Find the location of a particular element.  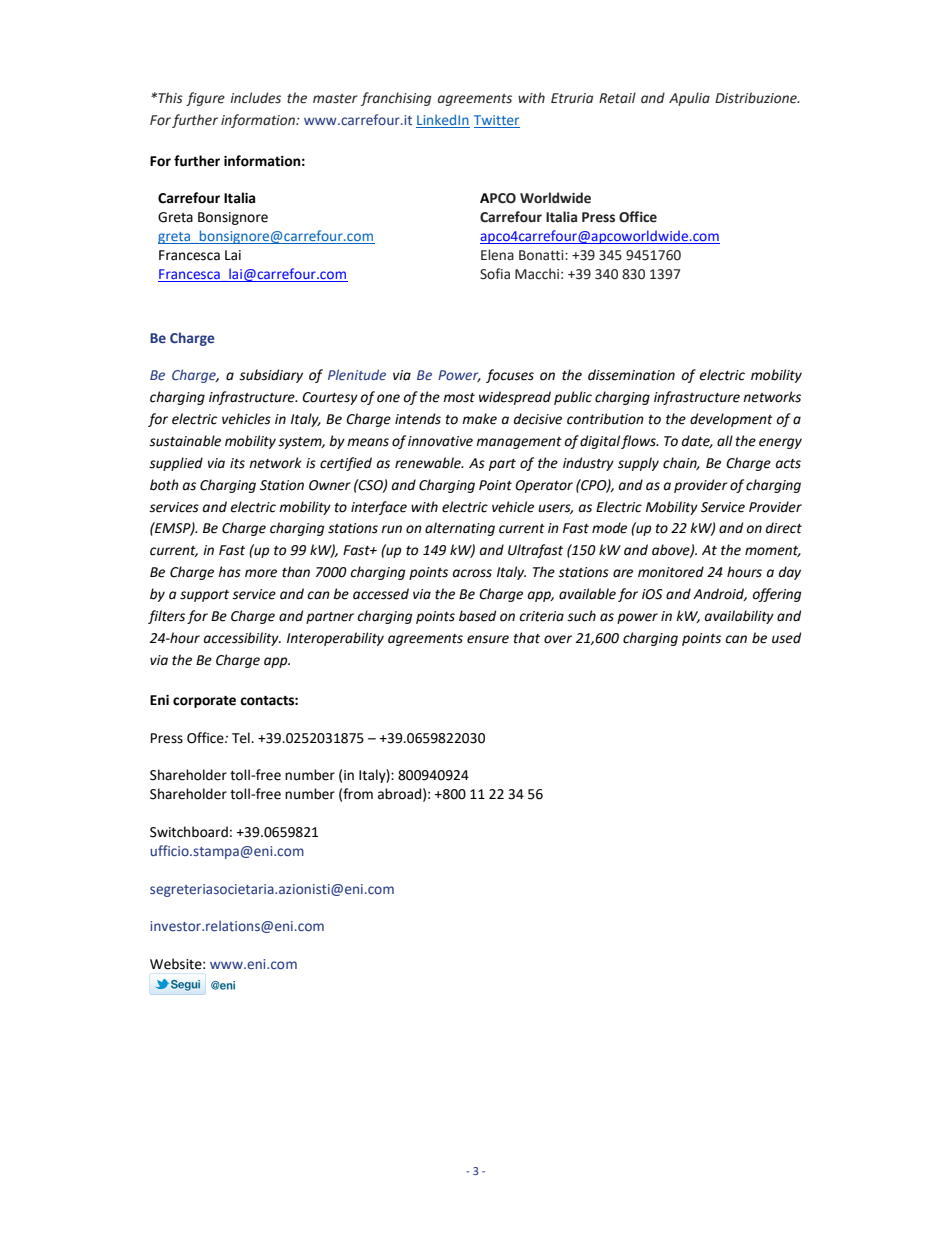

dissemination is located at coordinates (631, 375).
